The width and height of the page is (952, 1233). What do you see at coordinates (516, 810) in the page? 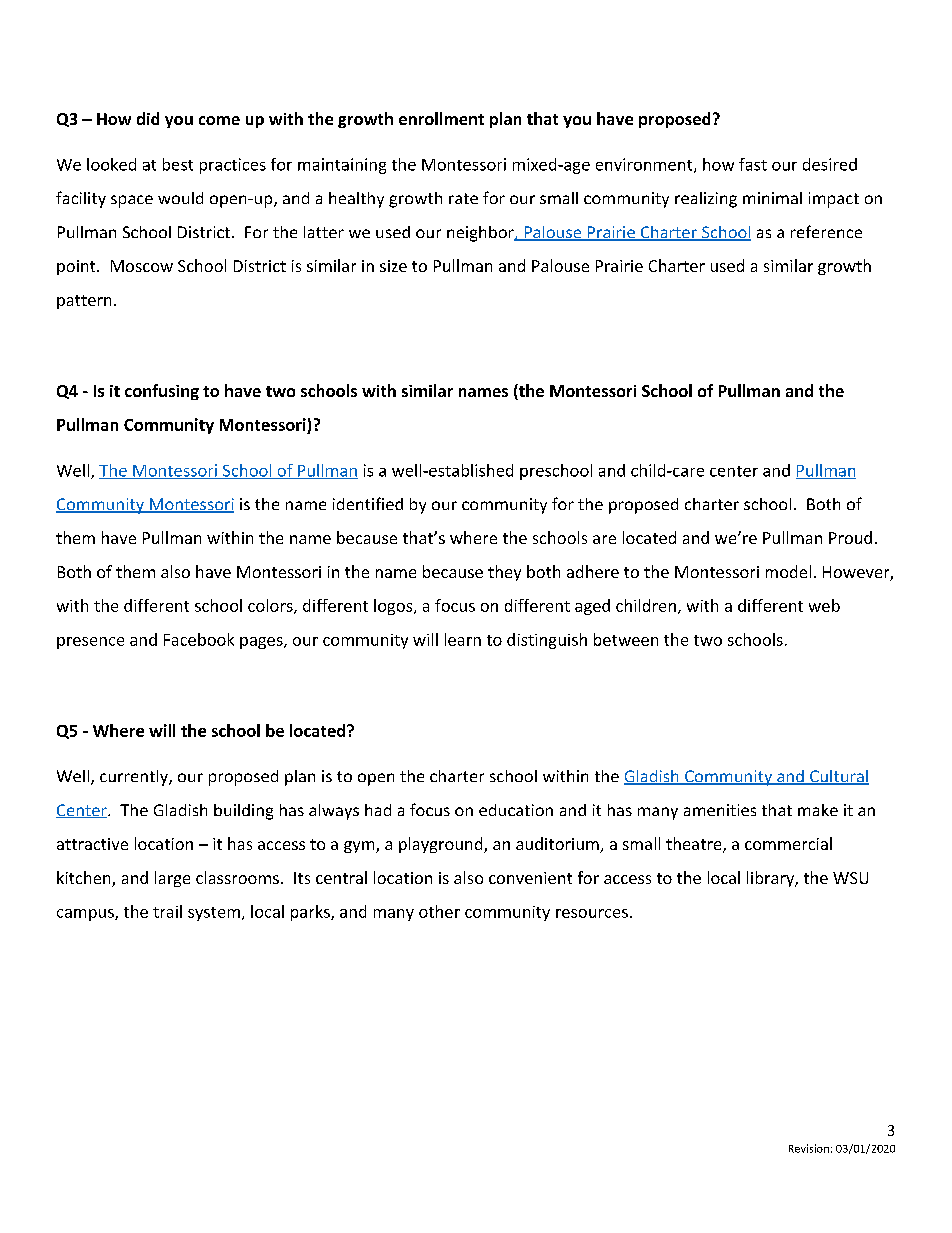
I see `education` at bounding box center [516, 810].
